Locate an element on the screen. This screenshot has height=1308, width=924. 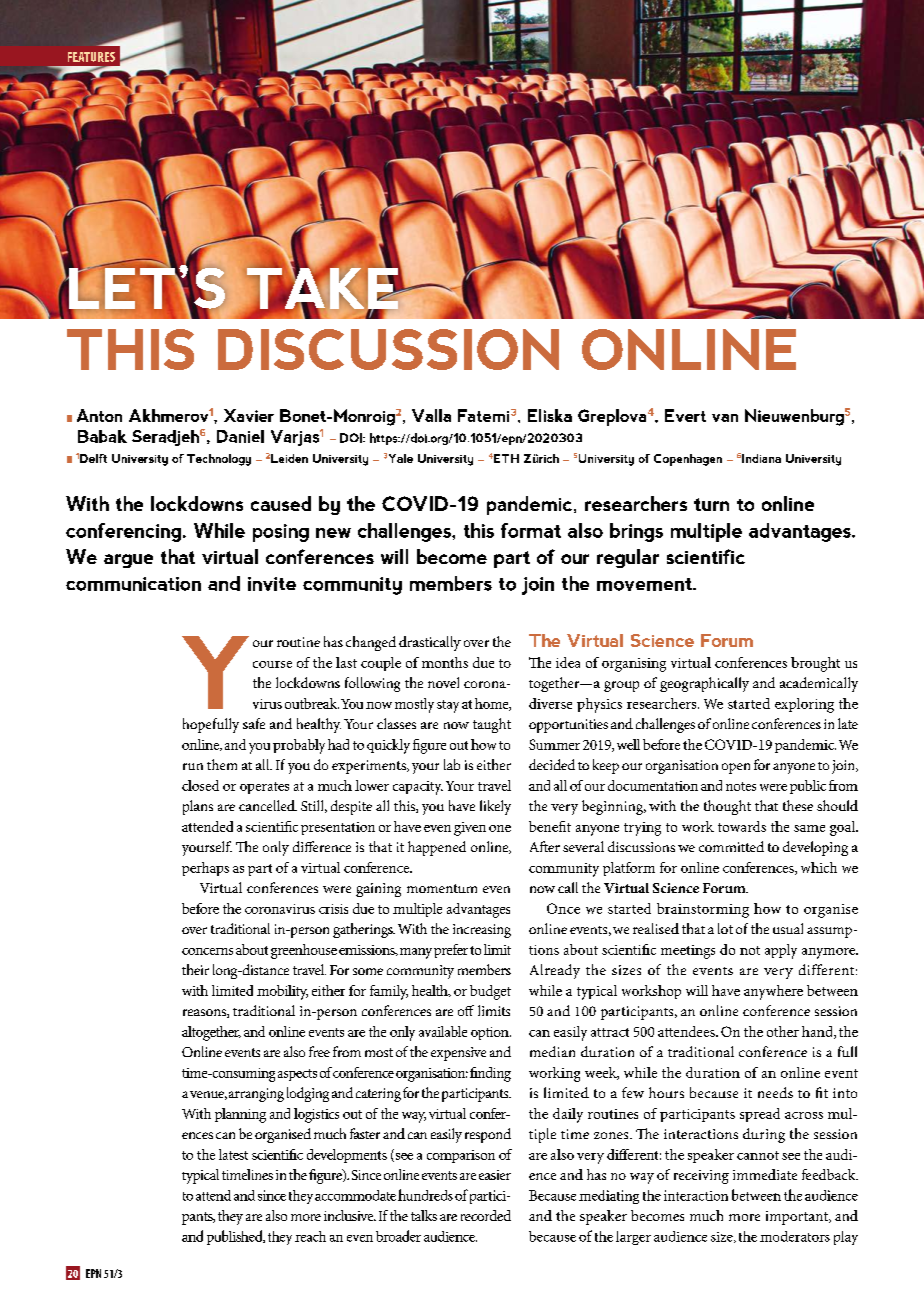
their is located at coordinates (195, 969).
